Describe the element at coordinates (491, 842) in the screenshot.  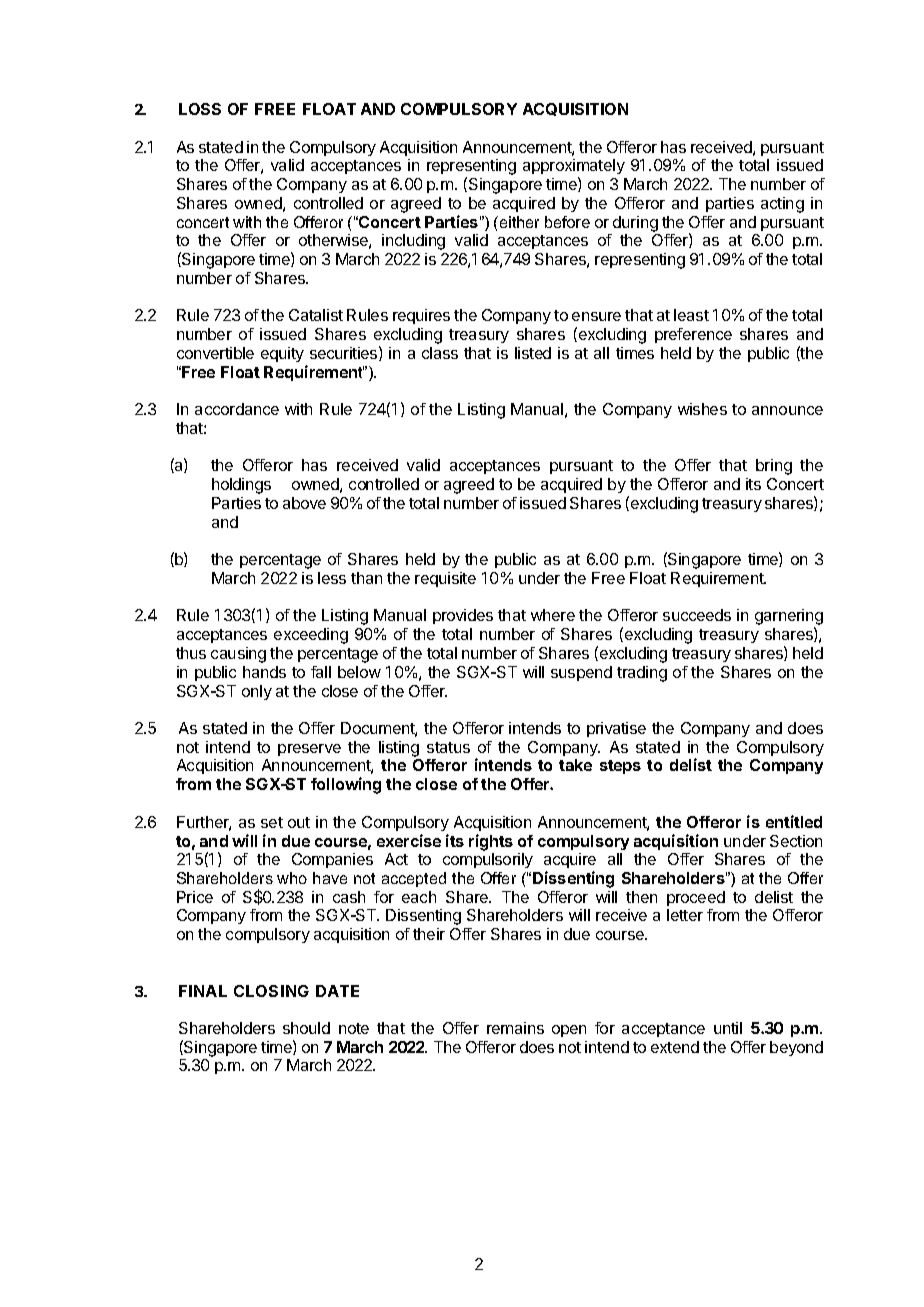
I see `rights` at that location.
